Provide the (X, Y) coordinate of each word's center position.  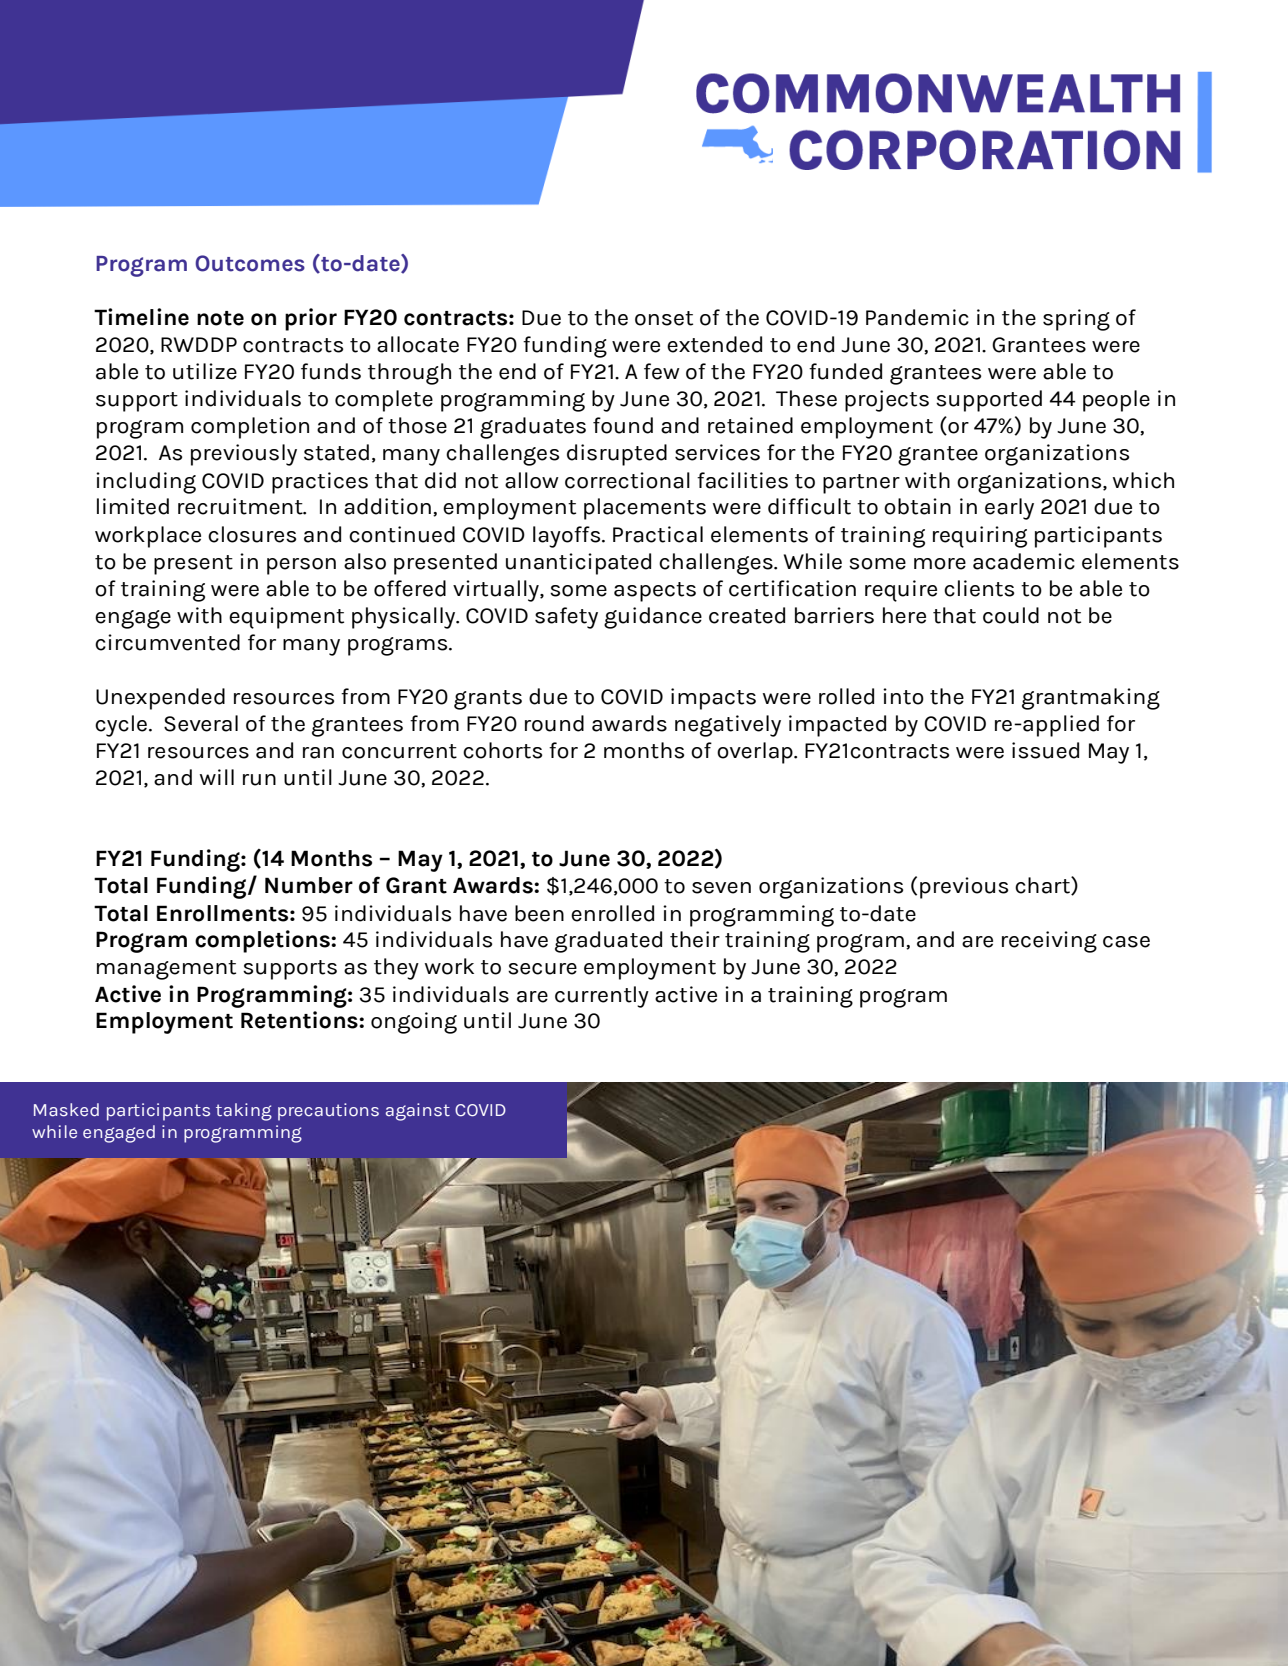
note (220, 318)
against (418, 1112)
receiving (1049, 942)
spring (1076, 320)
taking (244, 1112)
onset (664, 318)
